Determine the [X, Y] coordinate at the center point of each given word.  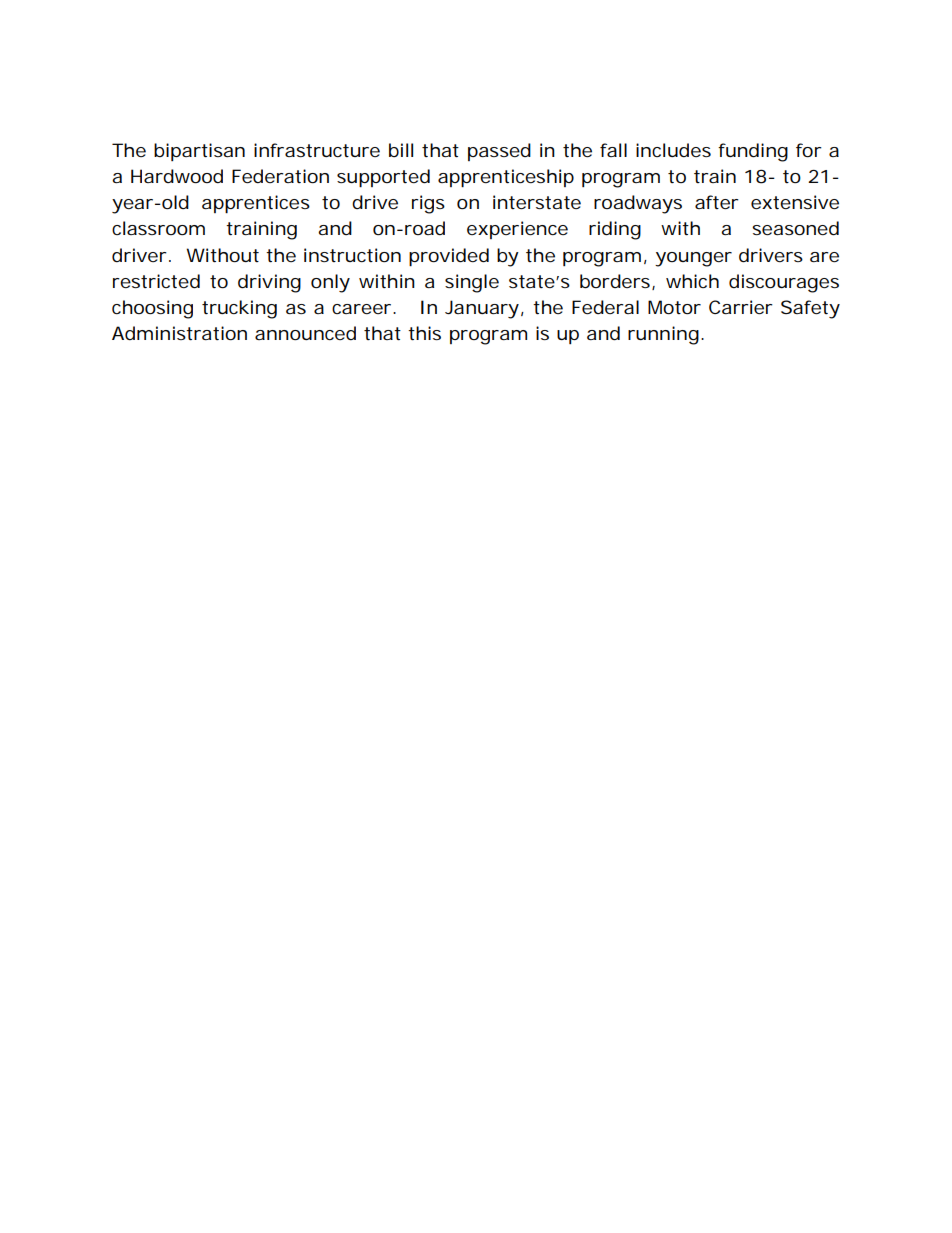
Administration [179, 333]
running [663, 335]
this [424, 333]
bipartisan [199, 152]
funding [753, 152]
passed [499, 152]
